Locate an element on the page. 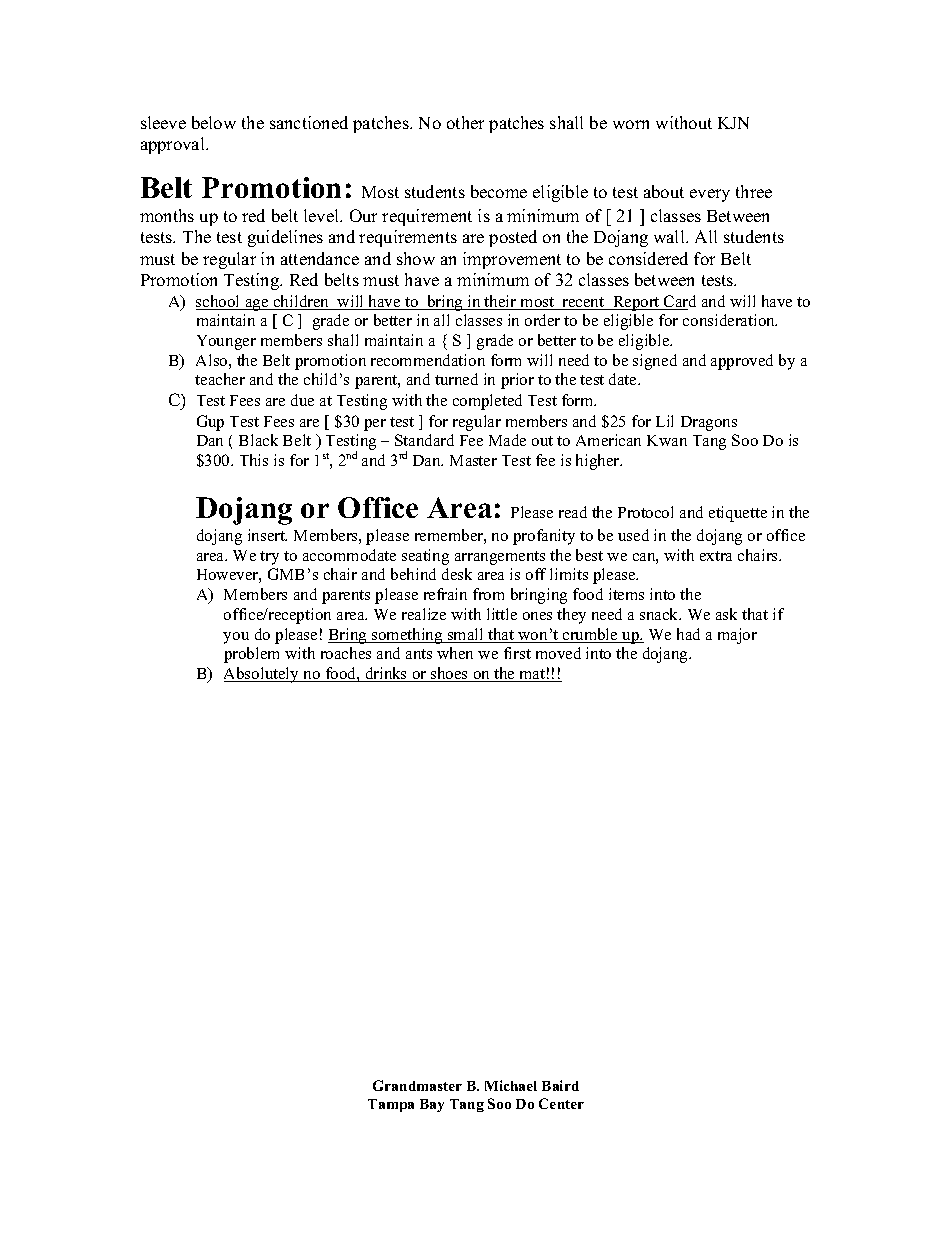 This image has width=952, height=1233. other is located at coordinates (465, 122).
